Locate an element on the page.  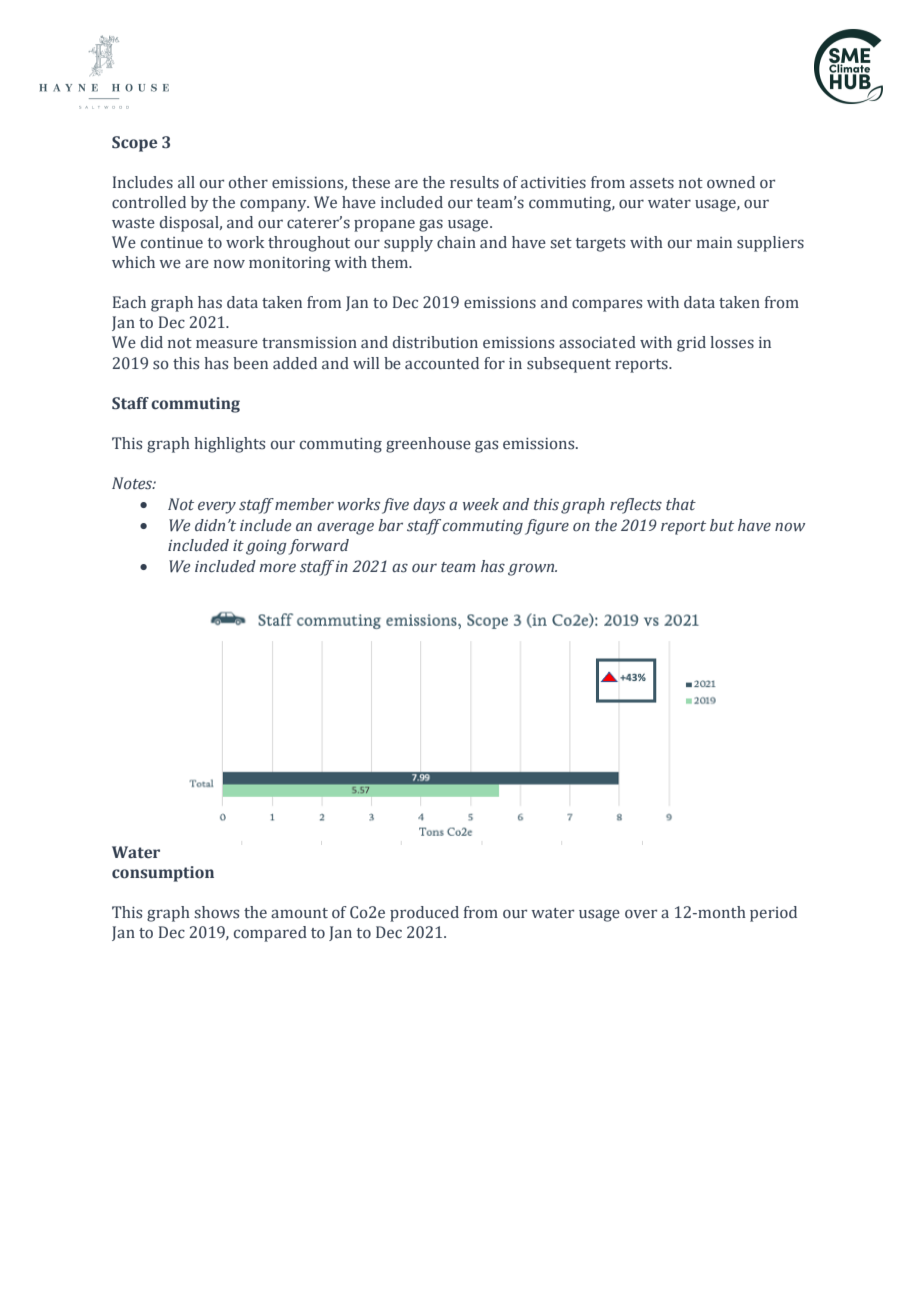
period is located at coordinates (773, 914).
